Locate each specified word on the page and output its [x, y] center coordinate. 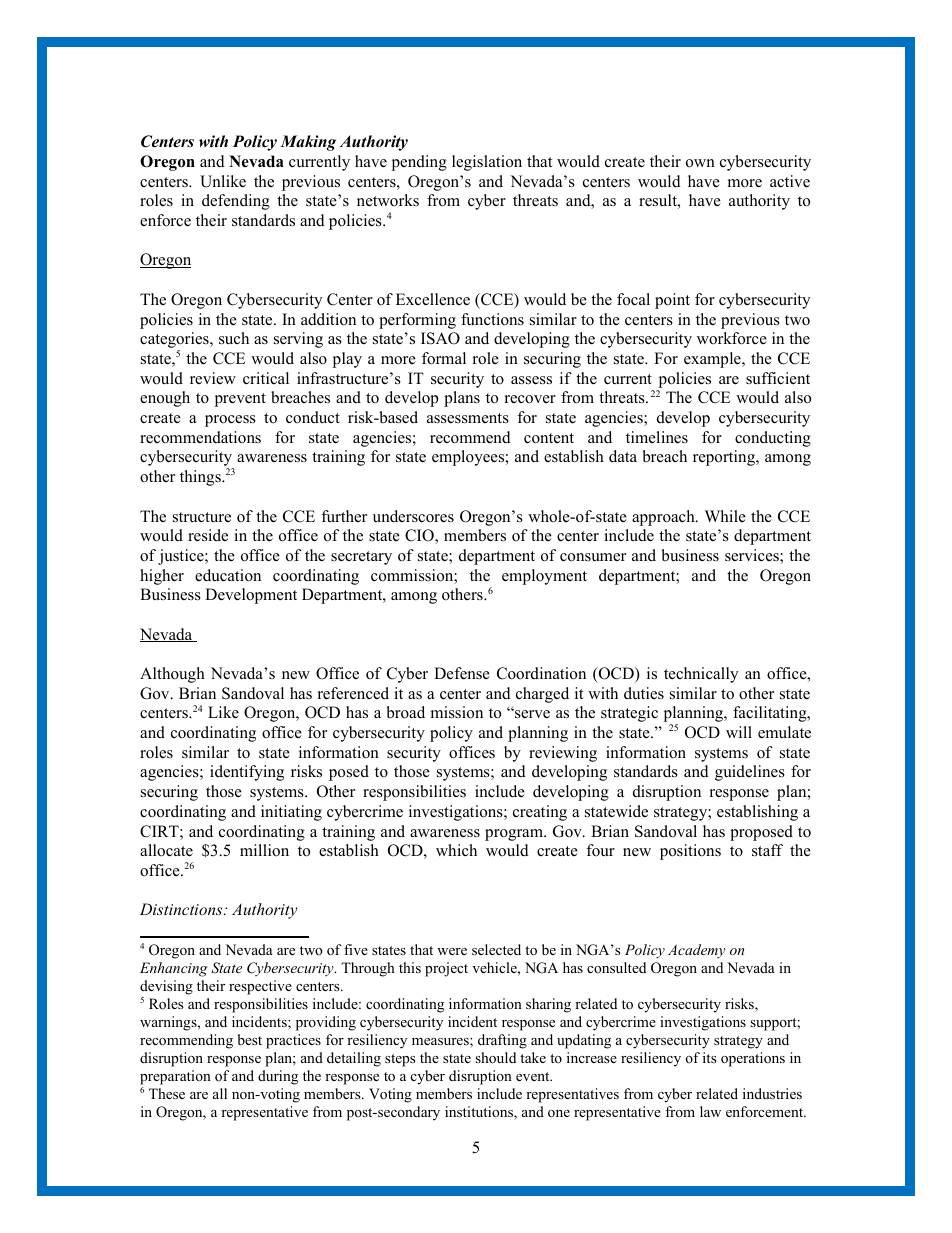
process [230, 421]
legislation [487, 163]
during [278, 1077]
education [228, 575]
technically [701, 675]
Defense [462, 673]
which [456, 850]
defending [236, 202]
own [700, 163]
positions [690, 852]
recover [530, 399]
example [713, 360]
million [264, 850]
